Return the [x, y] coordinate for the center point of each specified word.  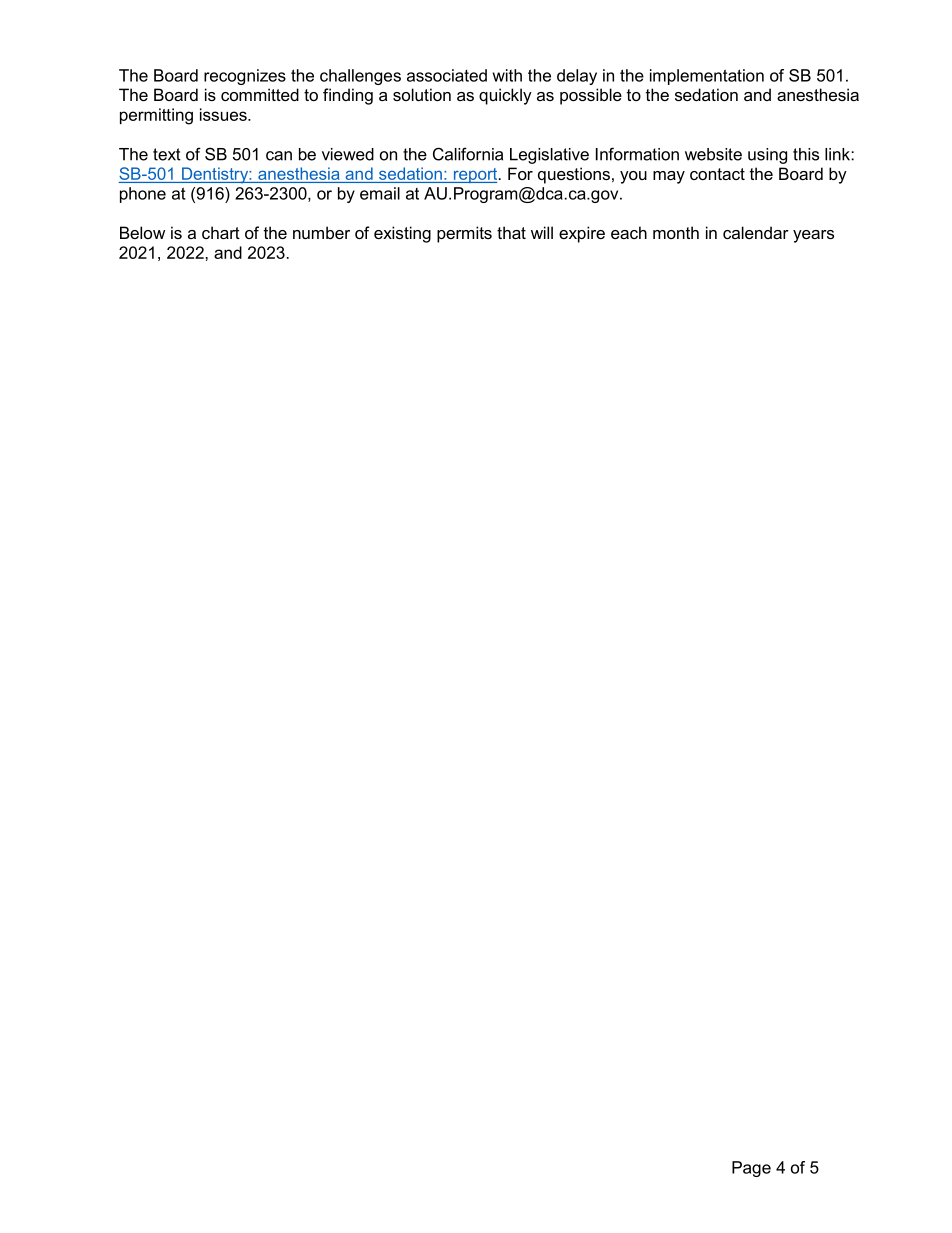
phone [143, 195]
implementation [707, 77]
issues [224, 114]
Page [751, 1169]
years [813, 236]
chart [221, 232]
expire [582, 234]
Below [142, 232]
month [676, 232]
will [542, 232]
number [321, 232]
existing [402, 234]
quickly [505, 96]
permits [464, 234]
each [629, 232]
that [511, 232]
